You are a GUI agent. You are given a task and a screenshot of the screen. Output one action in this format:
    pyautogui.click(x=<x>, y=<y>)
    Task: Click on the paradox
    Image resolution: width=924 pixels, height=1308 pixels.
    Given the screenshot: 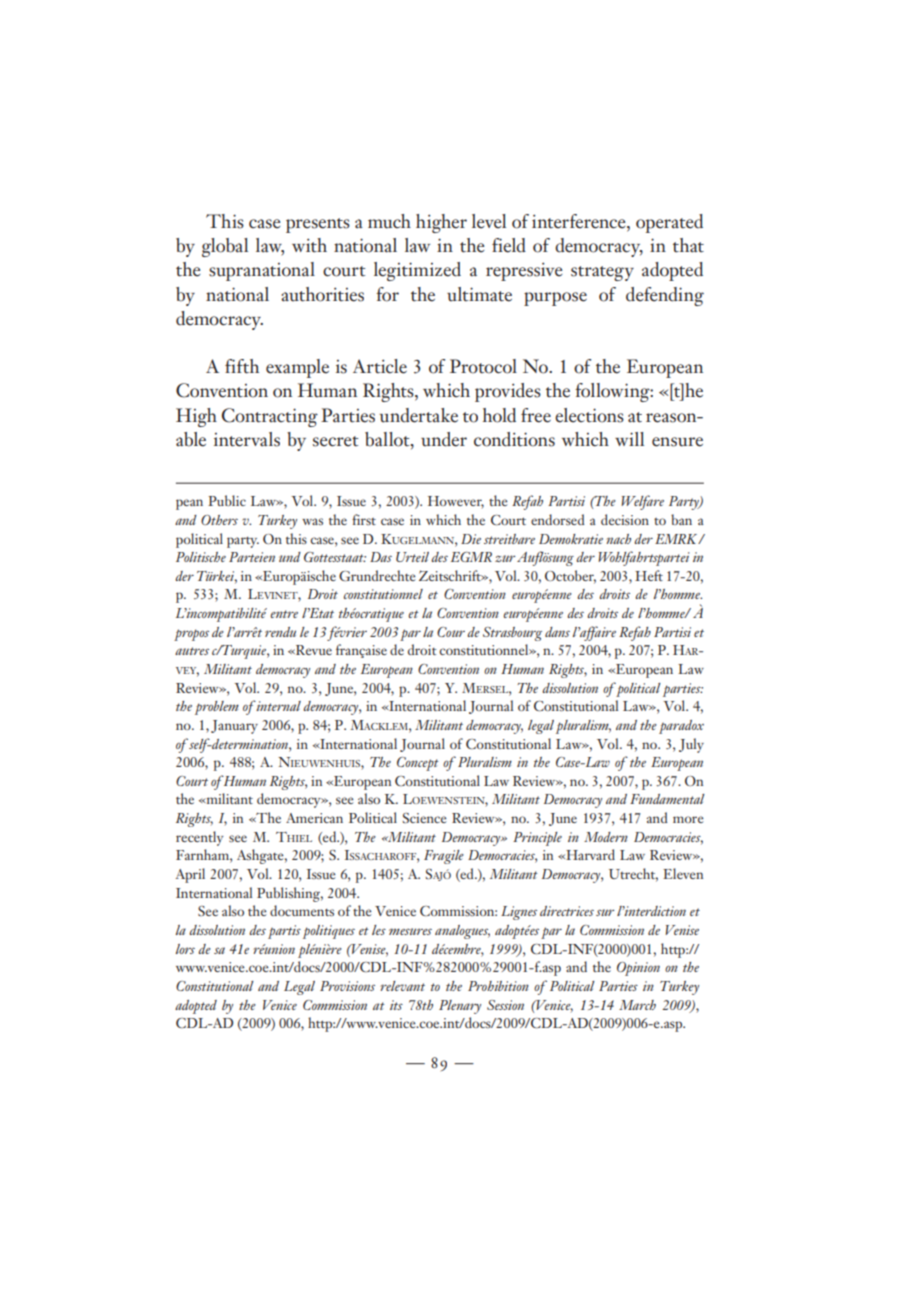 What is the action you would take?
    pyautogui.click(x=681, y=727)
